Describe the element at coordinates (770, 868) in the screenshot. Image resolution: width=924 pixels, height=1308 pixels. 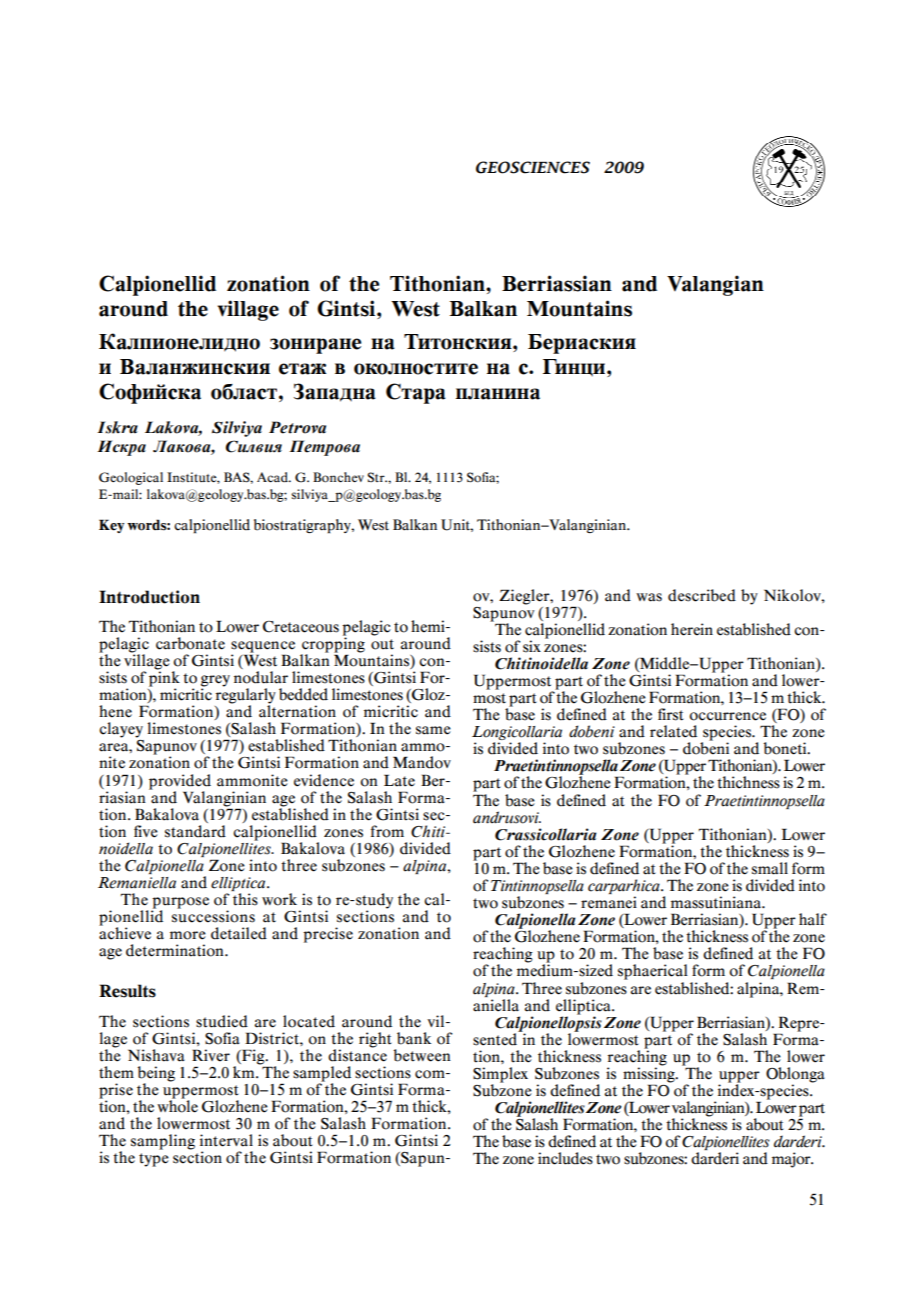
I see `small` at that location.
